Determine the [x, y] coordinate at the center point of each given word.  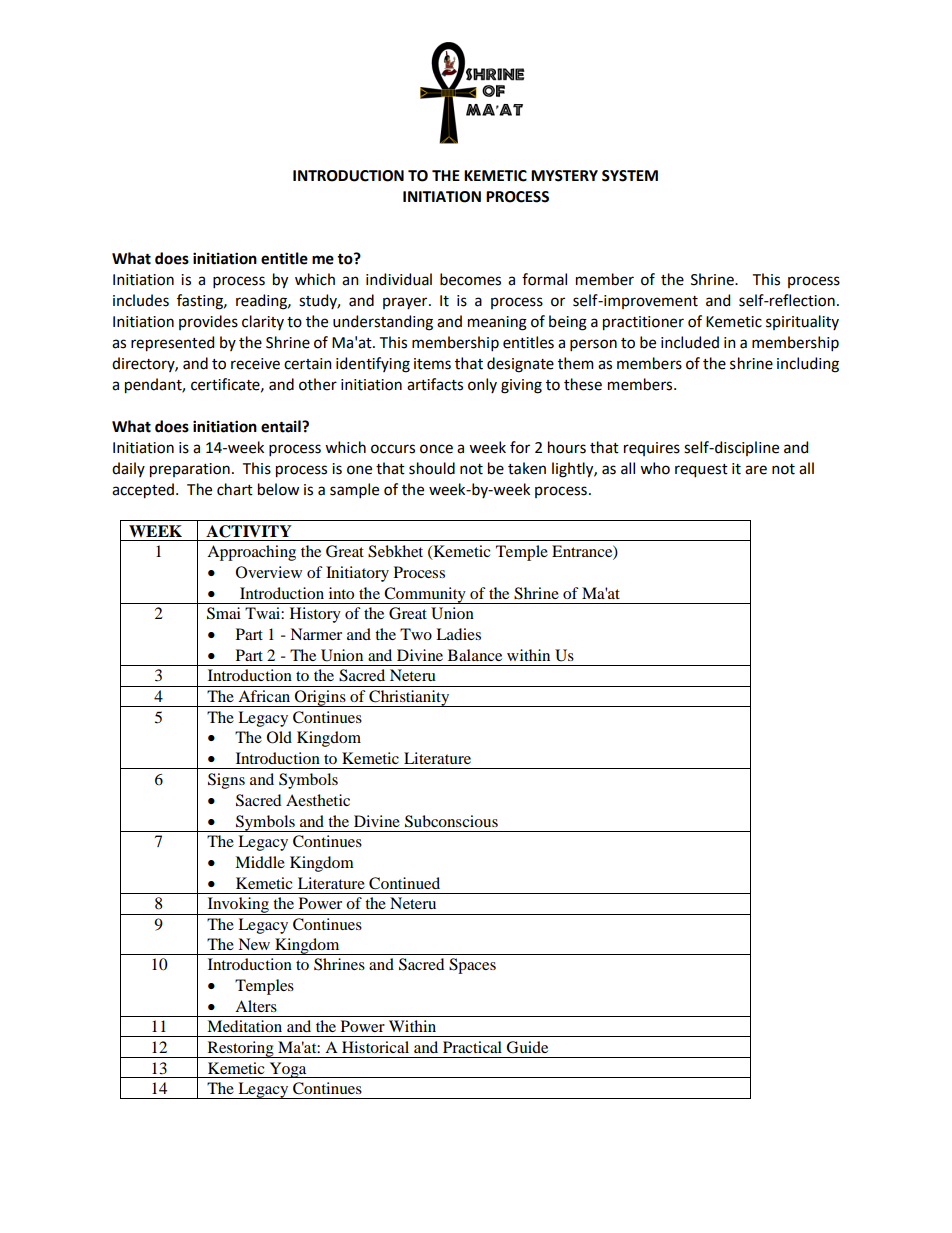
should [432, 468]
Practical [472, 1047]
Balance [475, 655]
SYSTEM [630, 176]
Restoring [240, 1049]
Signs [226, 781]
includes [141, 300]
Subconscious [451, 821]
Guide [527, 1047]
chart [235, 489]
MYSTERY [564, 176]
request [701, 471]
